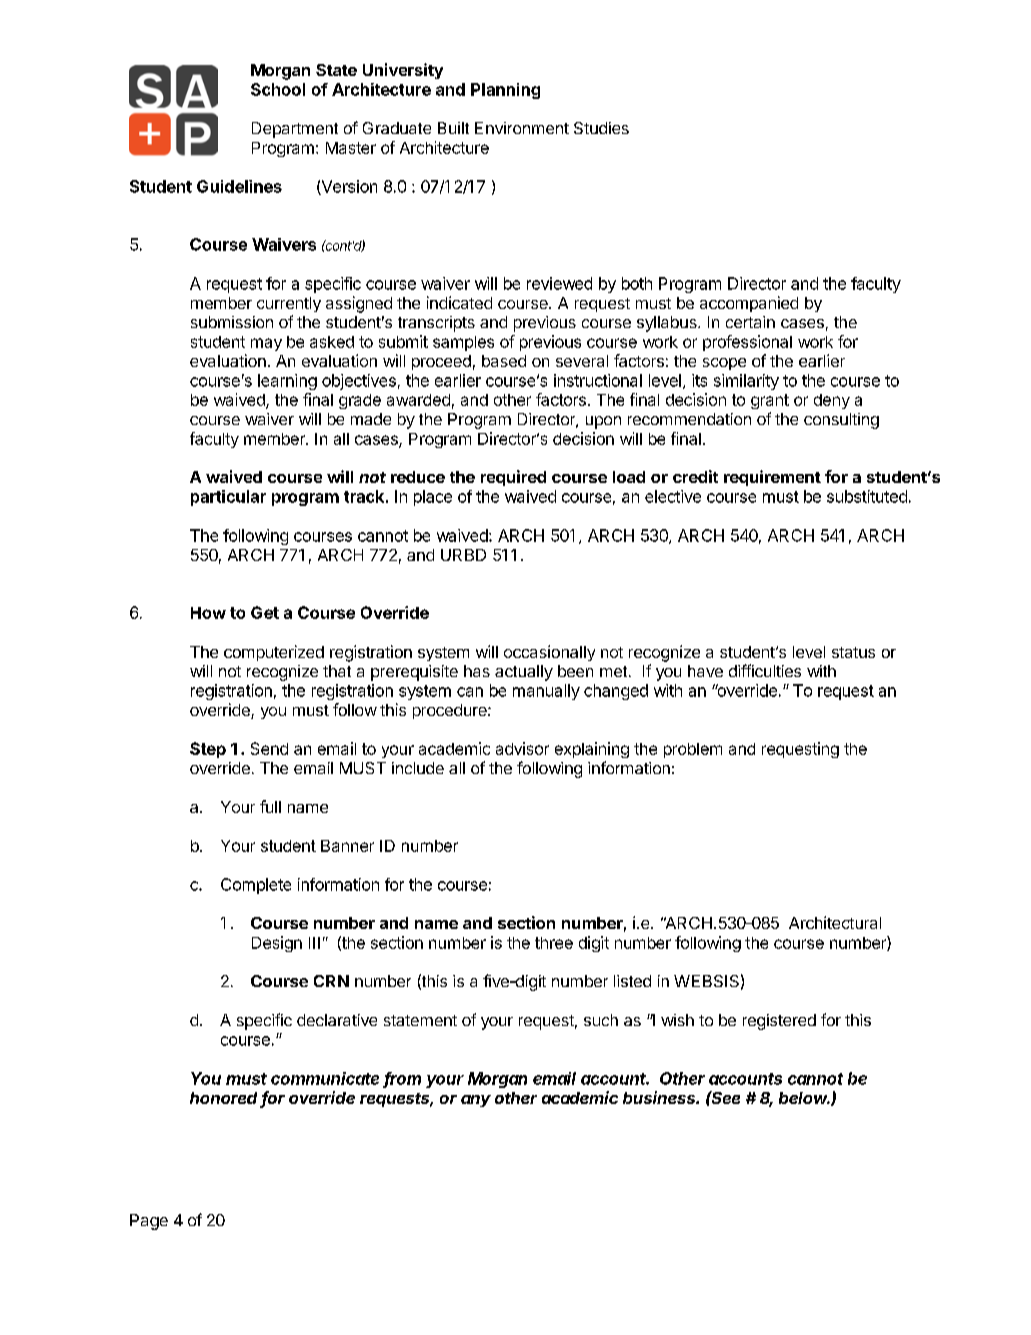 The image size is (1031, 1335). What do you see at coordinates (274, 653) in the image?
I see `computerized` at bounding box center [274, 653].
